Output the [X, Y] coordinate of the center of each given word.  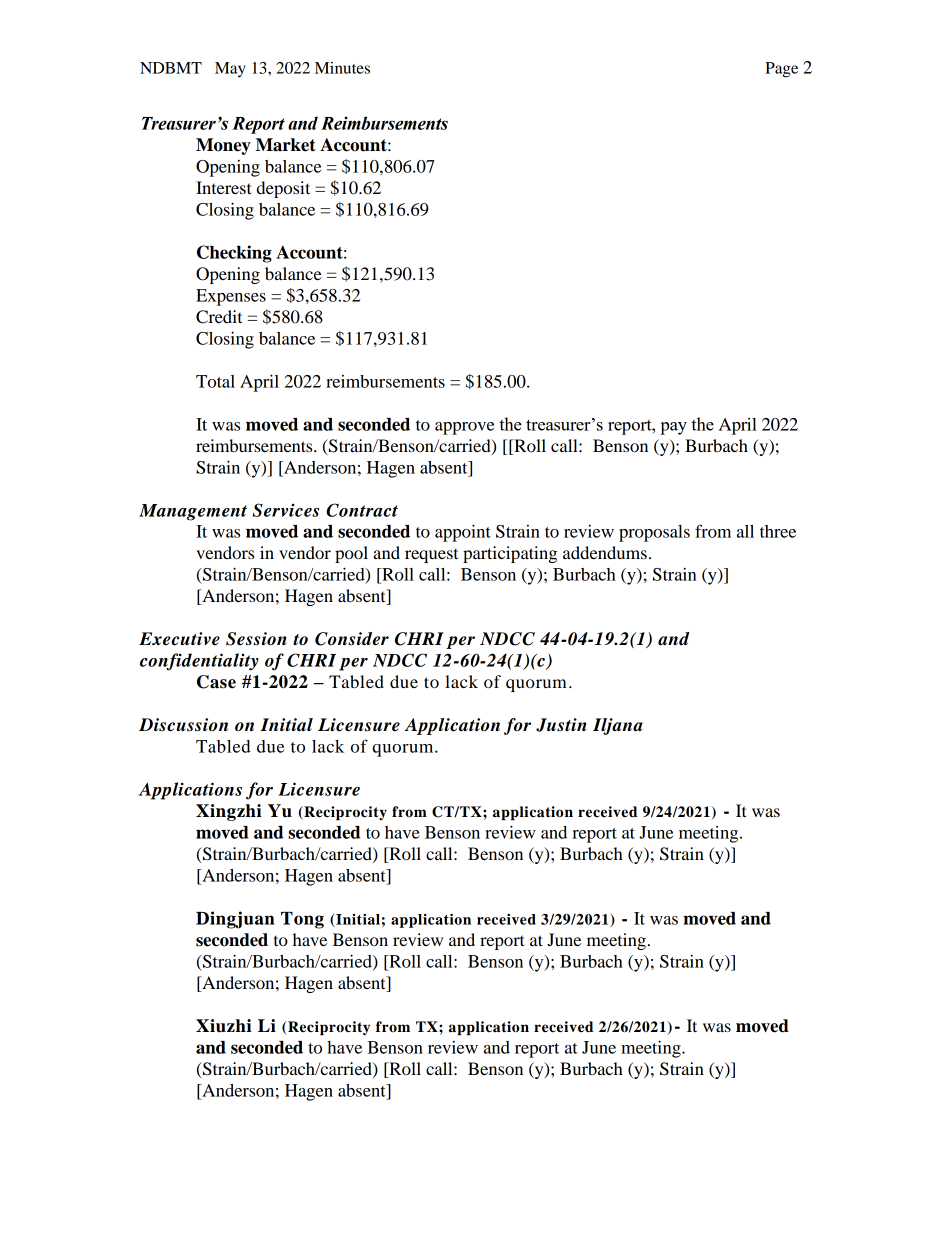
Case [216, 682]
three [778, 531]
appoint [463, 533]
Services [285, 510]
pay [673, 428]
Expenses [231, 297]
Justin [561, 725]
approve [464, 428]
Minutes [342, 68]
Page [781, 70]
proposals [654, 533]
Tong [302, 920]
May [230, 70]
